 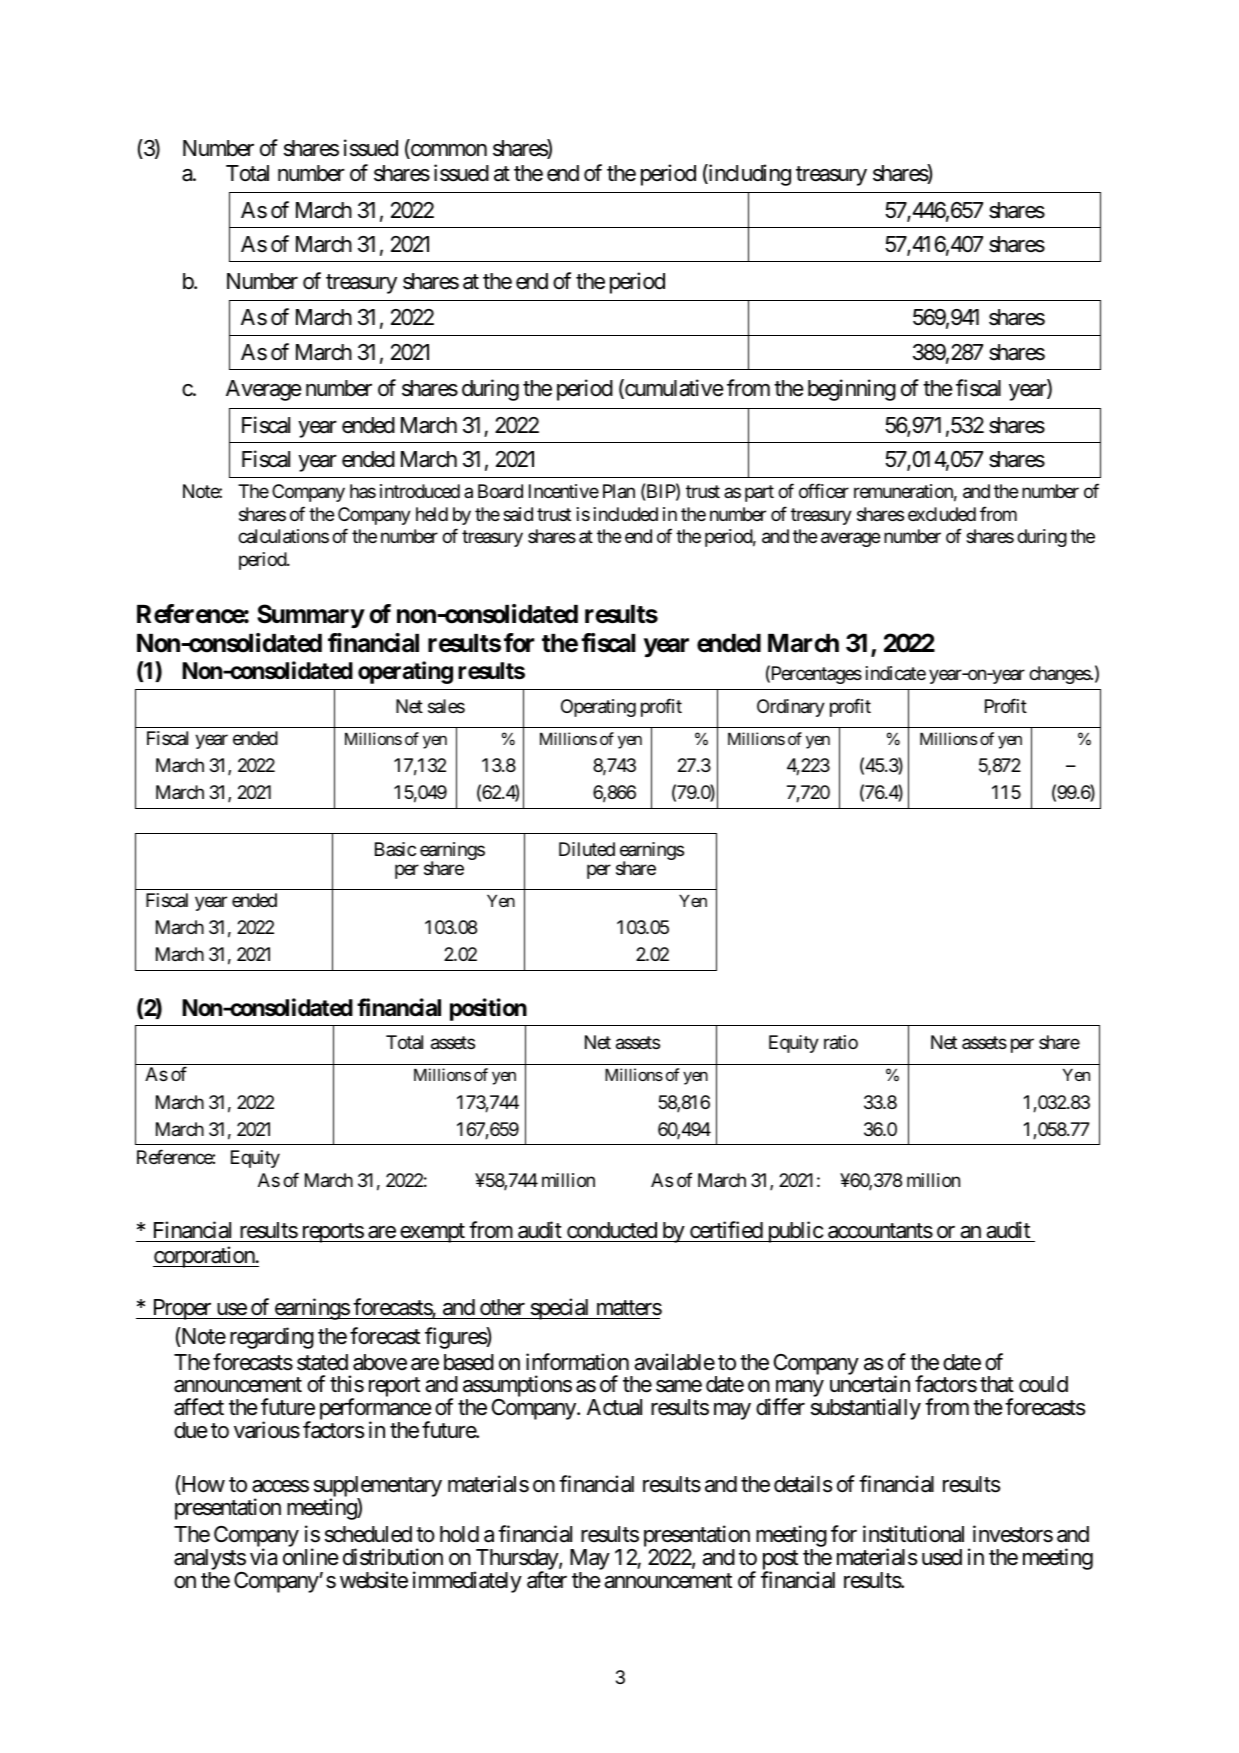 I want to click on used, so click(x=942, y=1557).
